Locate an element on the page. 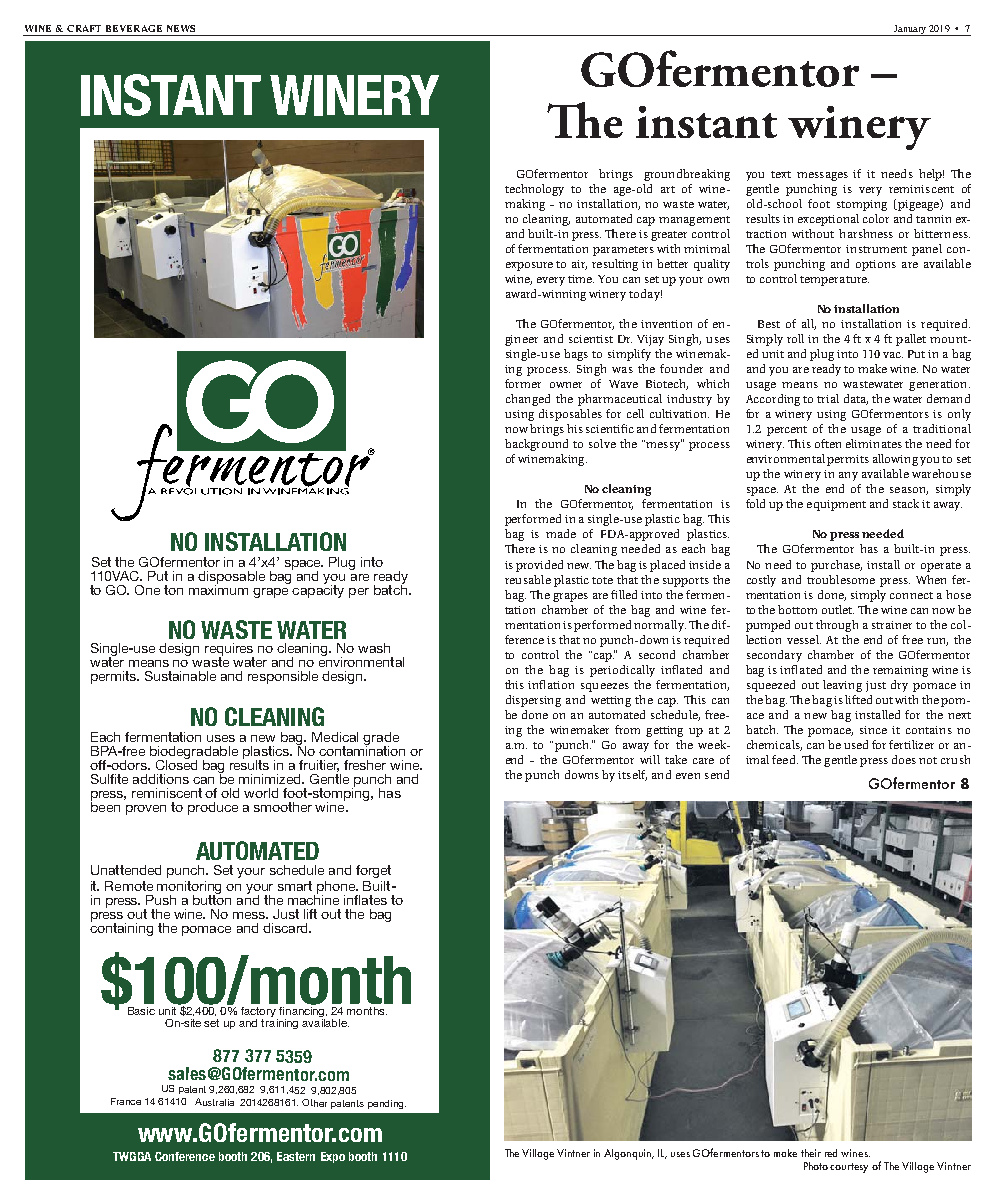  their is located at coordinates (811, 1153).
